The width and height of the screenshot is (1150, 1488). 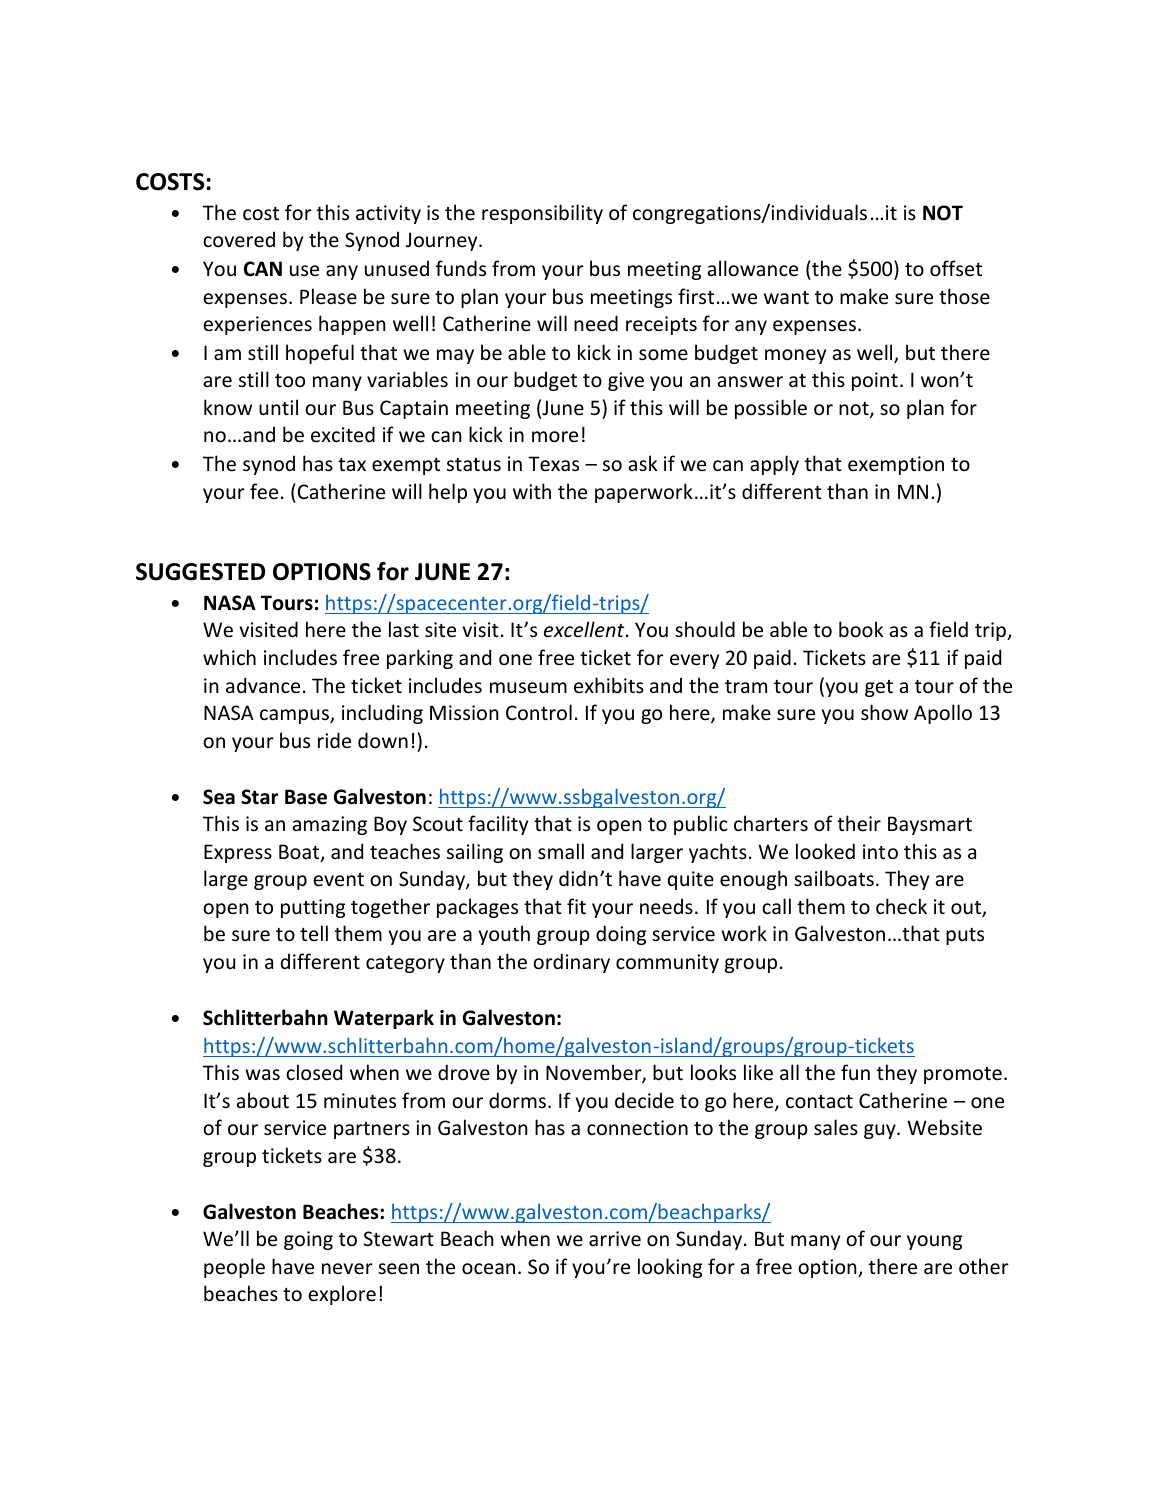 I want to click on apply, so click(x=774, y=465).
